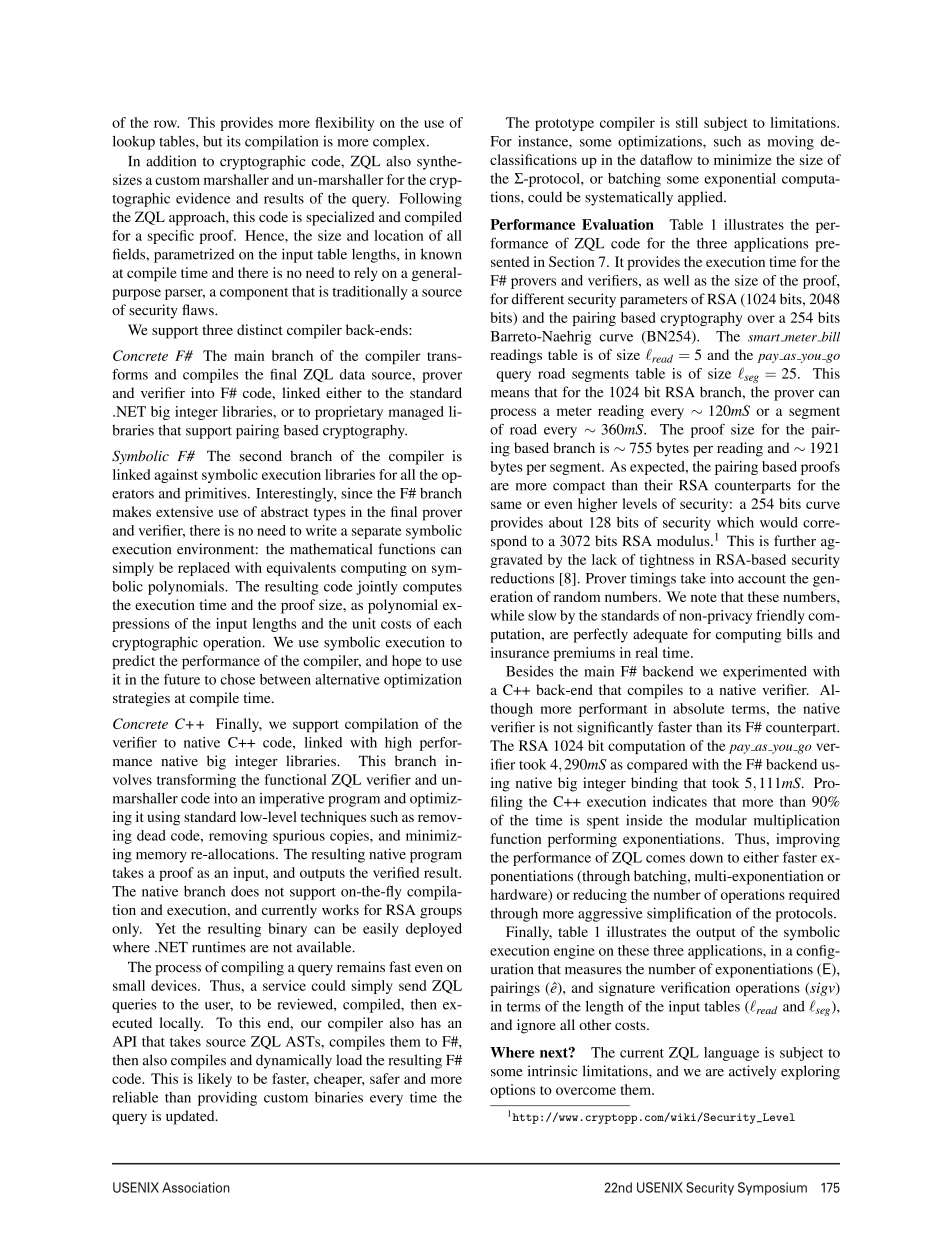 The image size is (952, 1233). Describe the element at coordinates (213, 141) in the screenshot. I see `but` at that location.
